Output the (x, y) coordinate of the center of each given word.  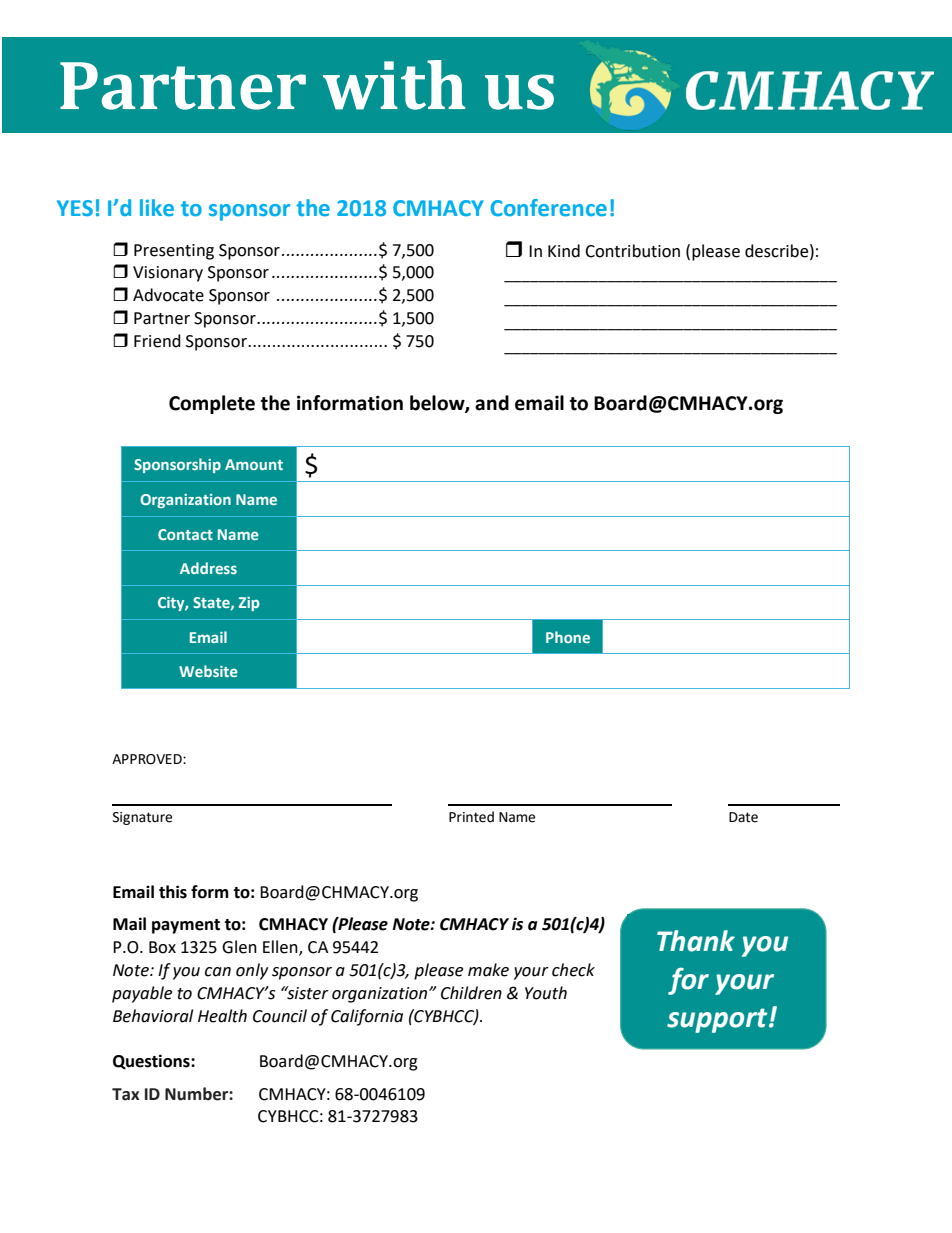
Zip (249, 604)
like (157, 207)
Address (208, 568)
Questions (152, 1062)
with (394, 85)
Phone (568, 637)
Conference (549, 208)
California (367, 1017)
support (718, 1020)
